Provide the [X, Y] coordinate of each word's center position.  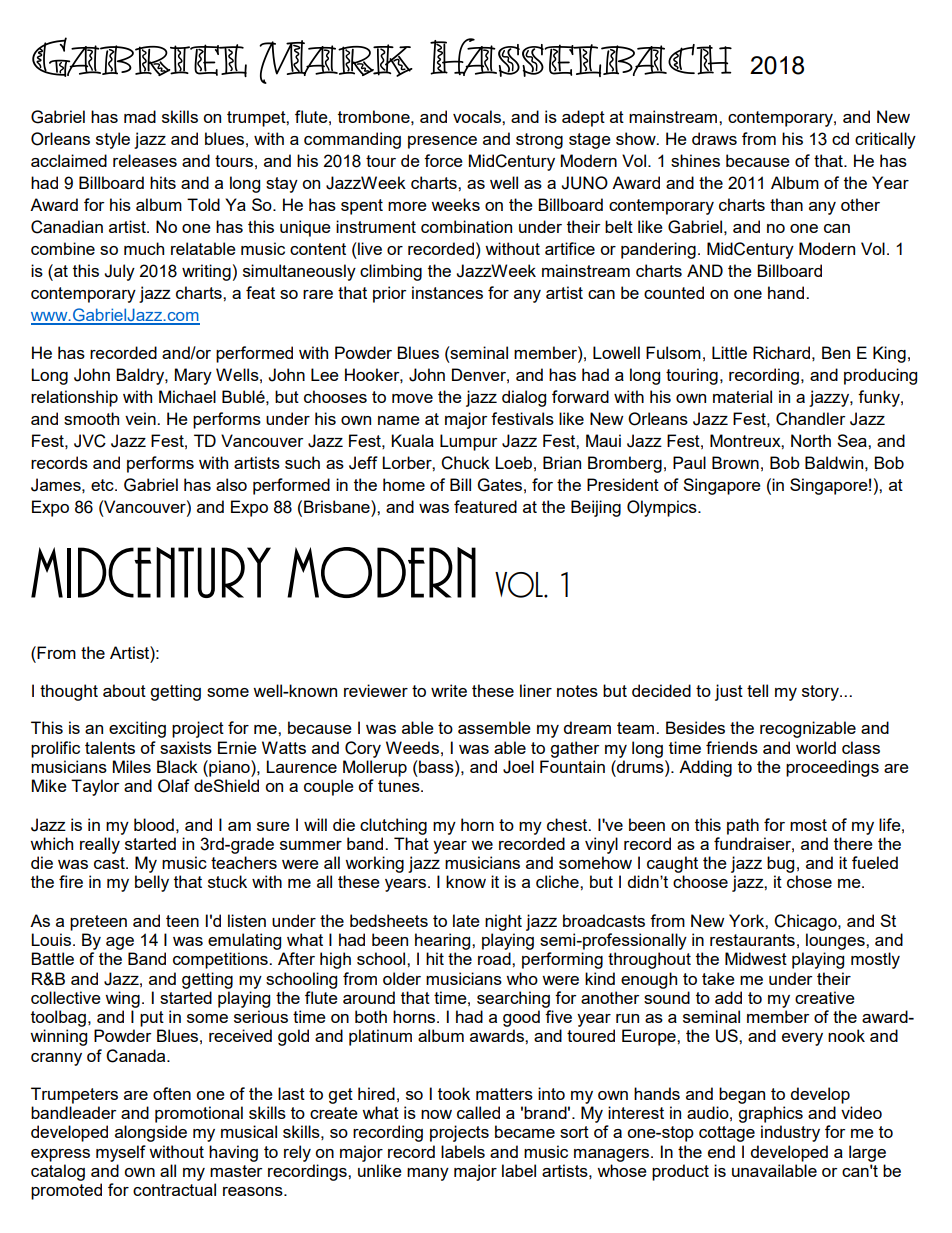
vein [141, 418]
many [428, 1174]
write [449, 690]
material [742, 396]
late [466, 920]
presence [442, 142]
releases [145, 160]
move [412, 398]
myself [121, 1153]
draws [714, 138]
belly [152, 883]
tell [757, 690]
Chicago [806, 922]
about [124, 690]
